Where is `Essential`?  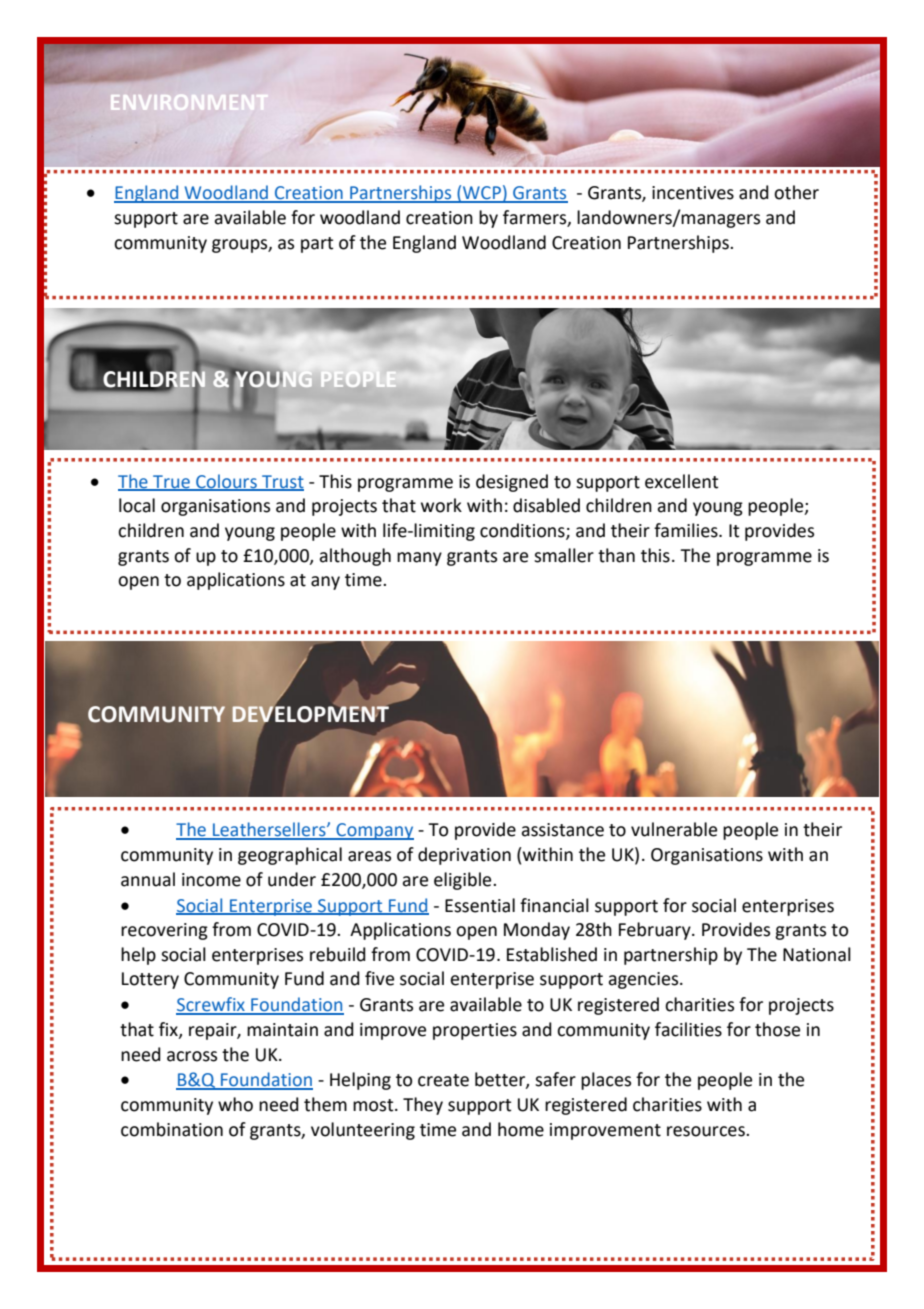
Essential is located at coordinates (480, 905).
